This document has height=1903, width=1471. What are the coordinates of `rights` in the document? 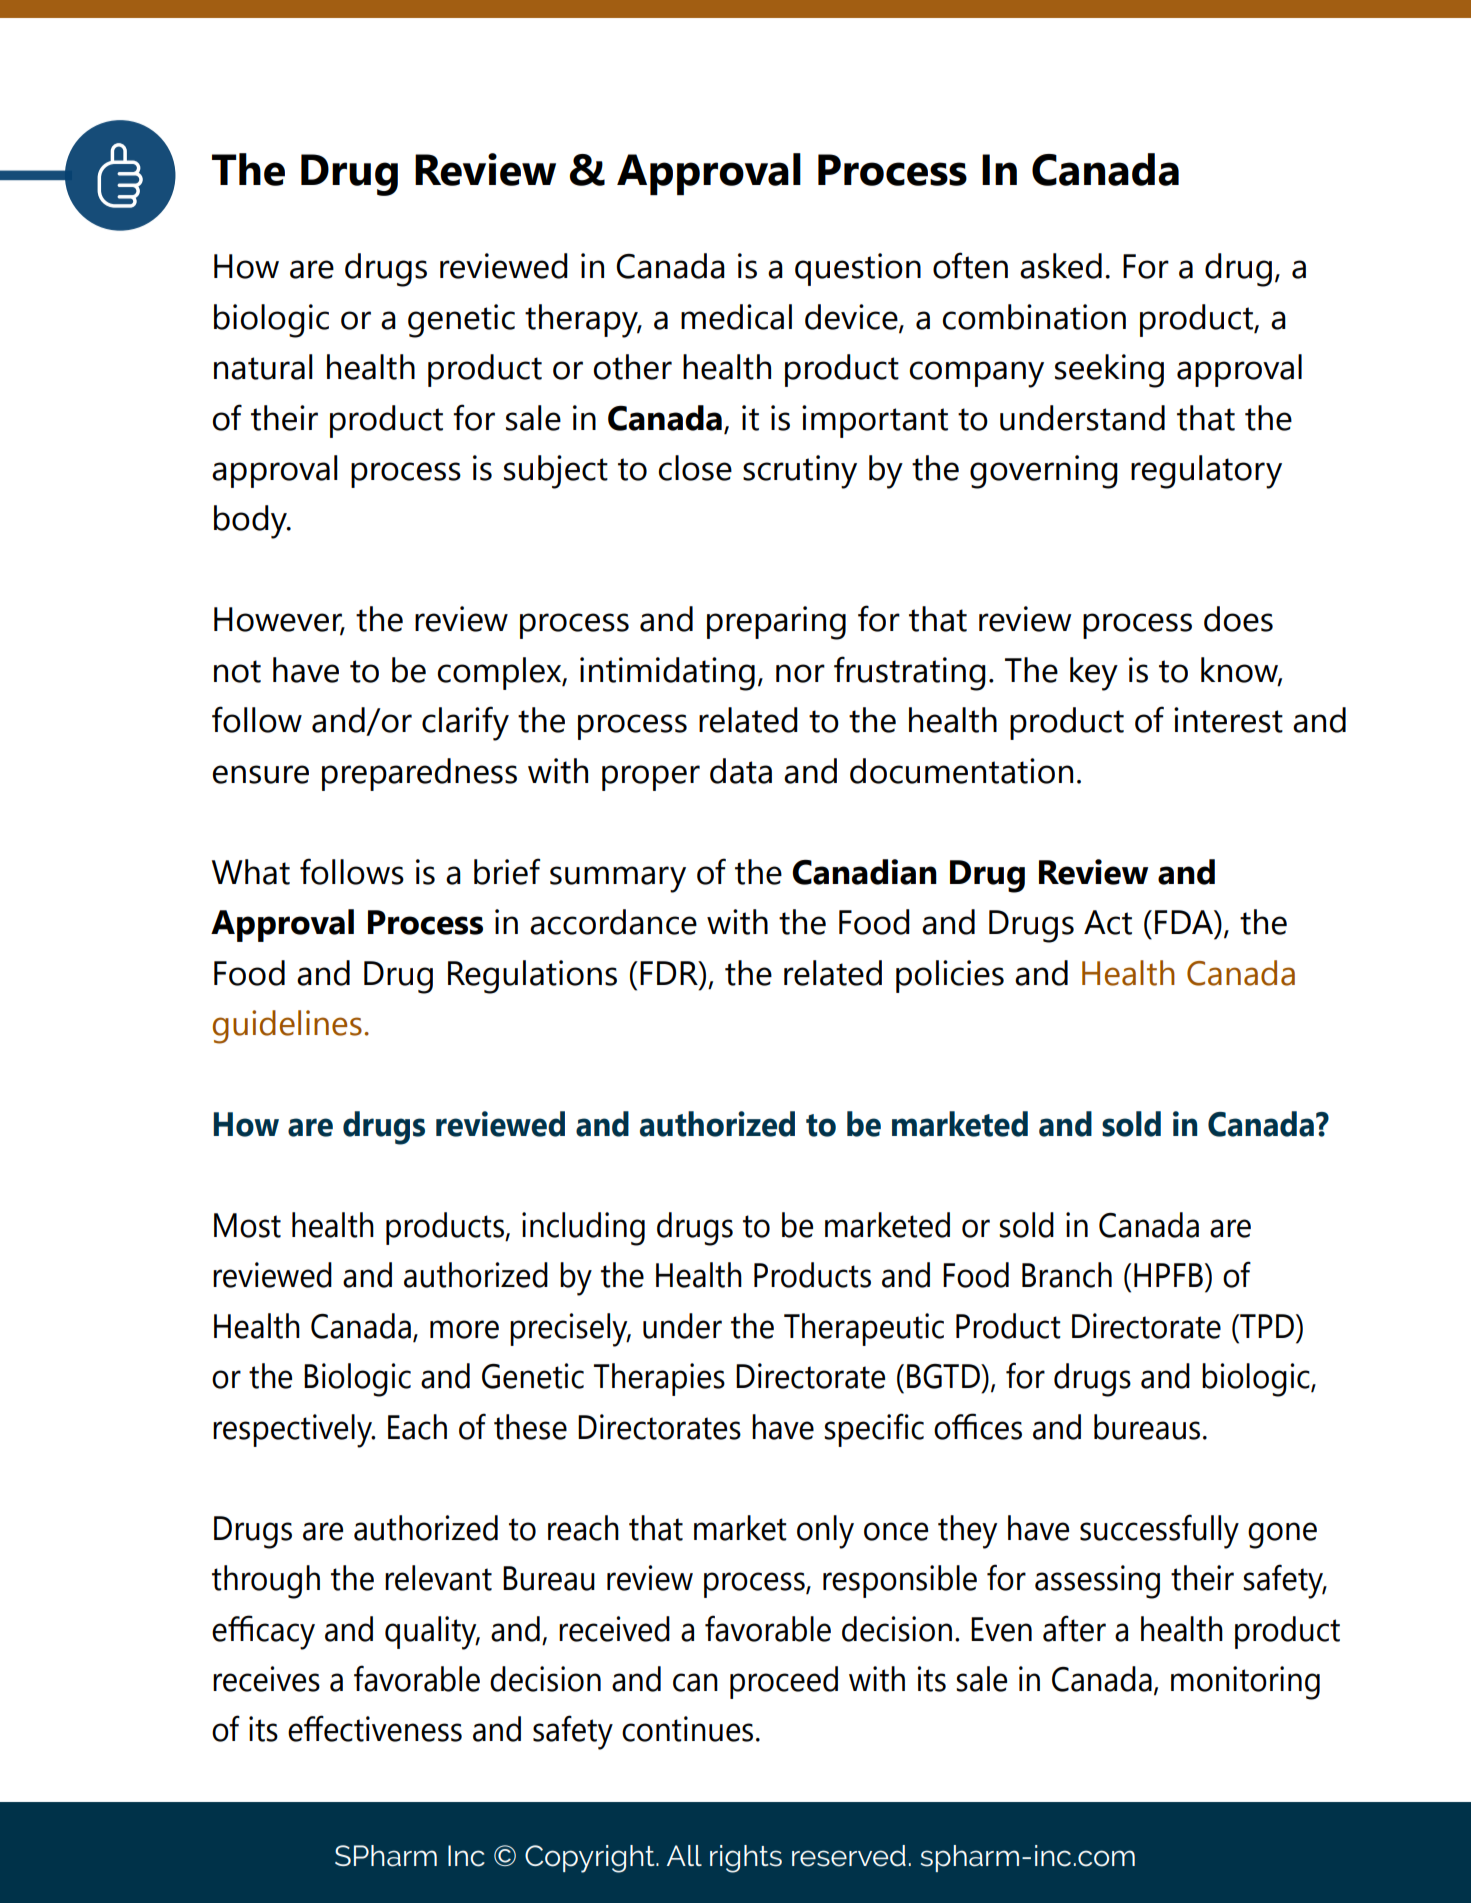 It's located at (746, 1859).
